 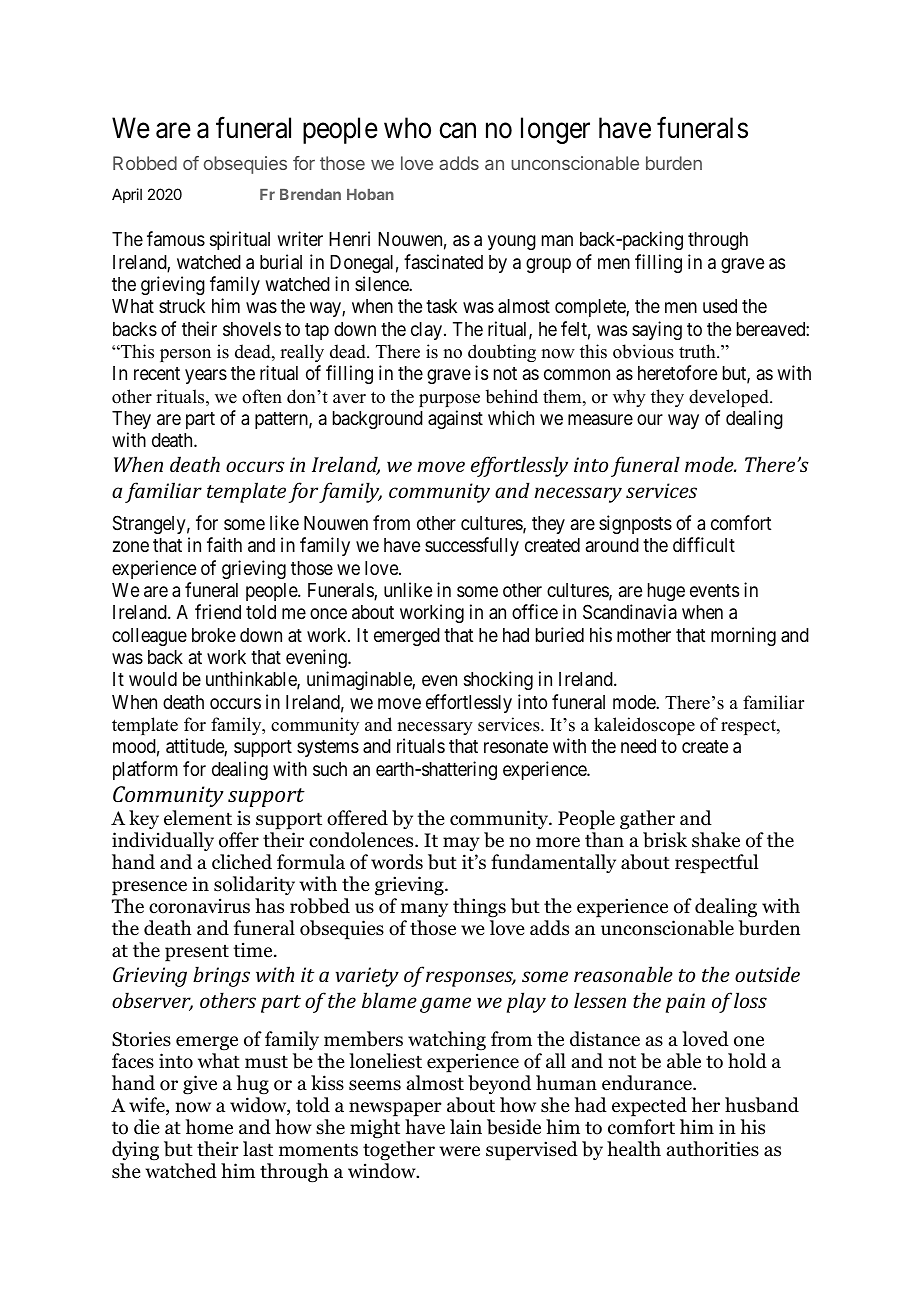 I want to click on purpose, so click(x=449, y=400).
